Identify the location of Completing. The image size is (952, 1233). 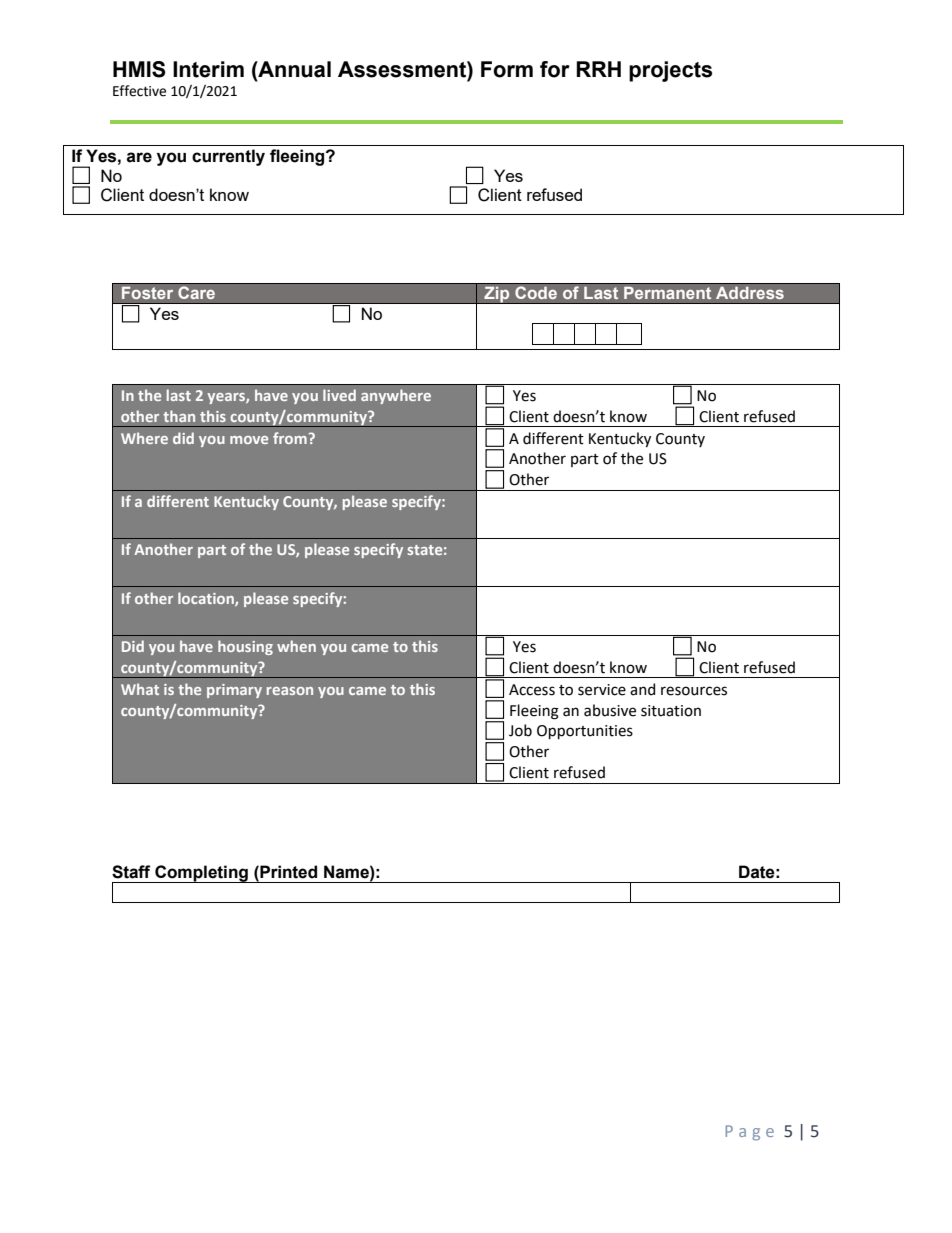
(201, 874).
